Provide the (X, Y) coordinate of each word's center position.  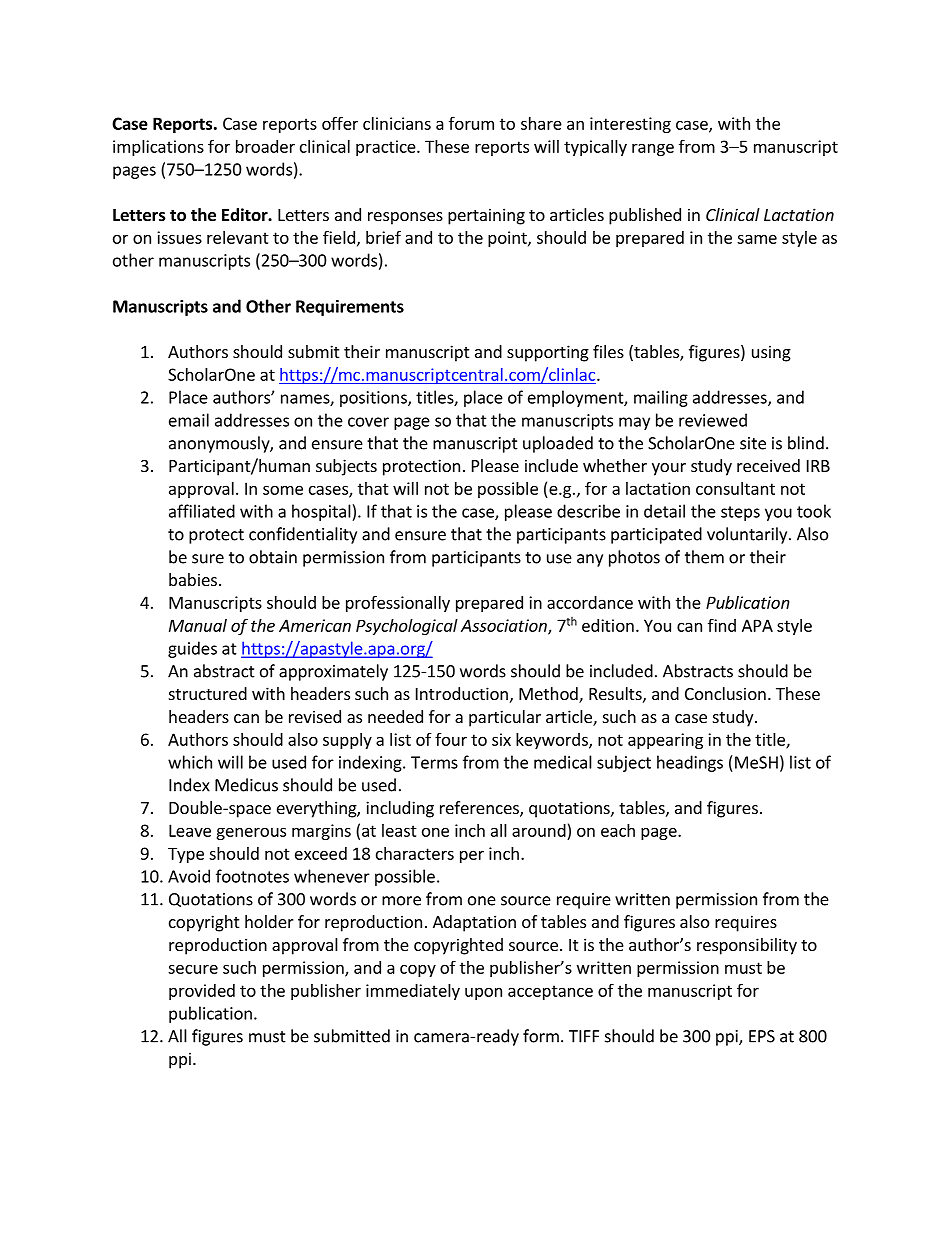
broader (265, 146)
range (653, 149)
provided (202, 992)
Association (505, 626)
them (704, 557)
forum (471, 123)
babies (193, 579)
